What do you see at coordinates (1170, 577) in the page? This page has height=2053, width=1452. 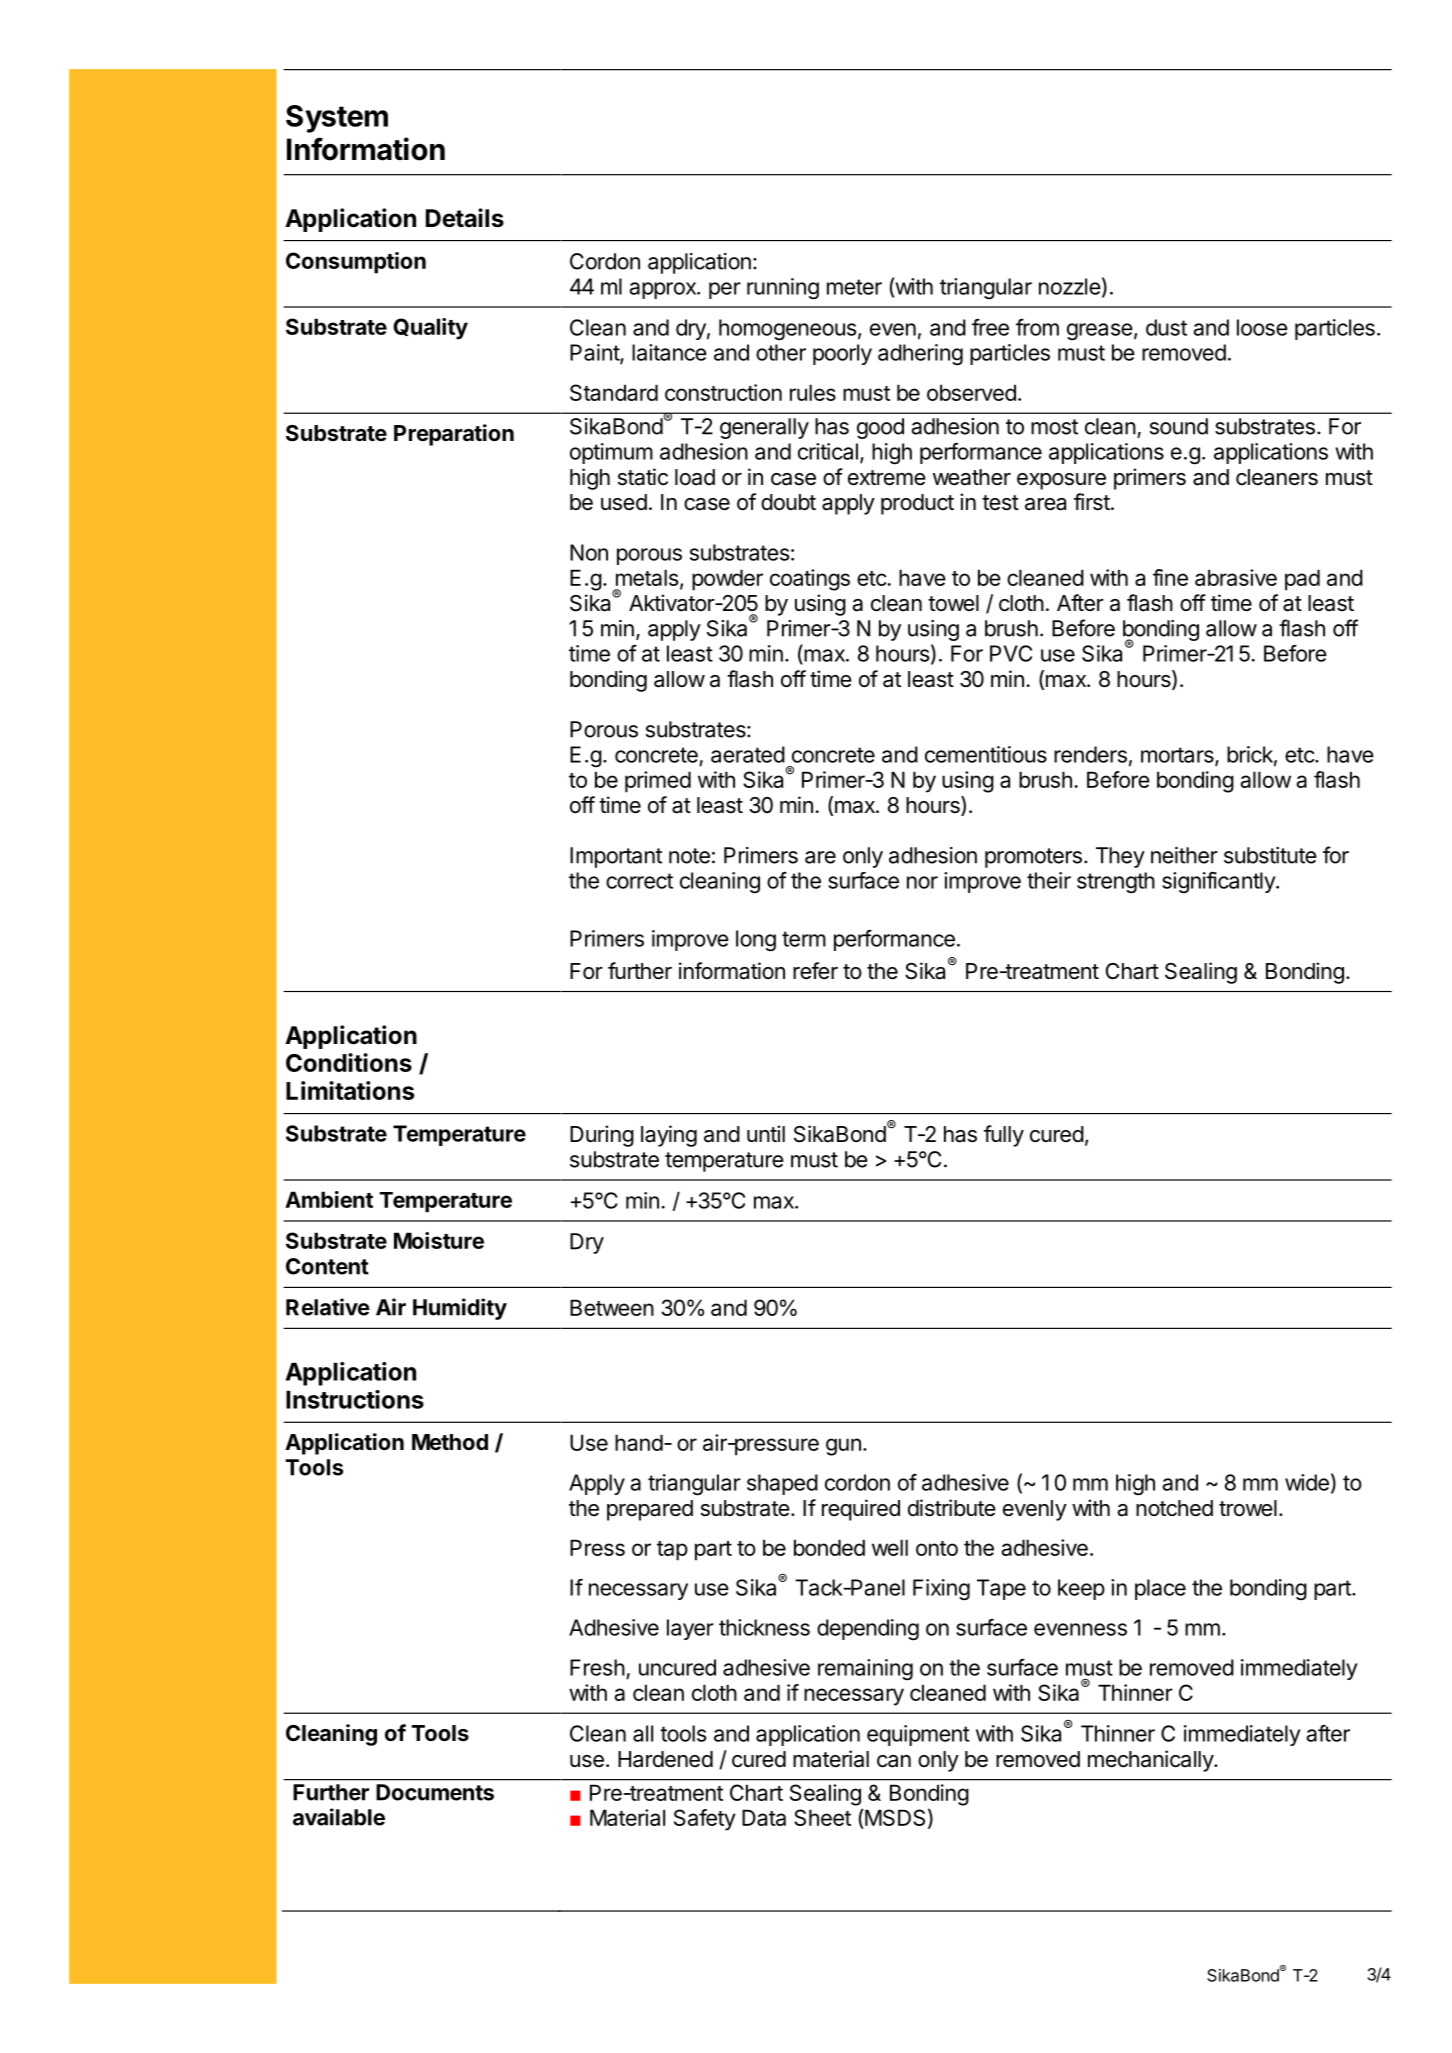 I see `fine` at bounding box center [1170, 577].
